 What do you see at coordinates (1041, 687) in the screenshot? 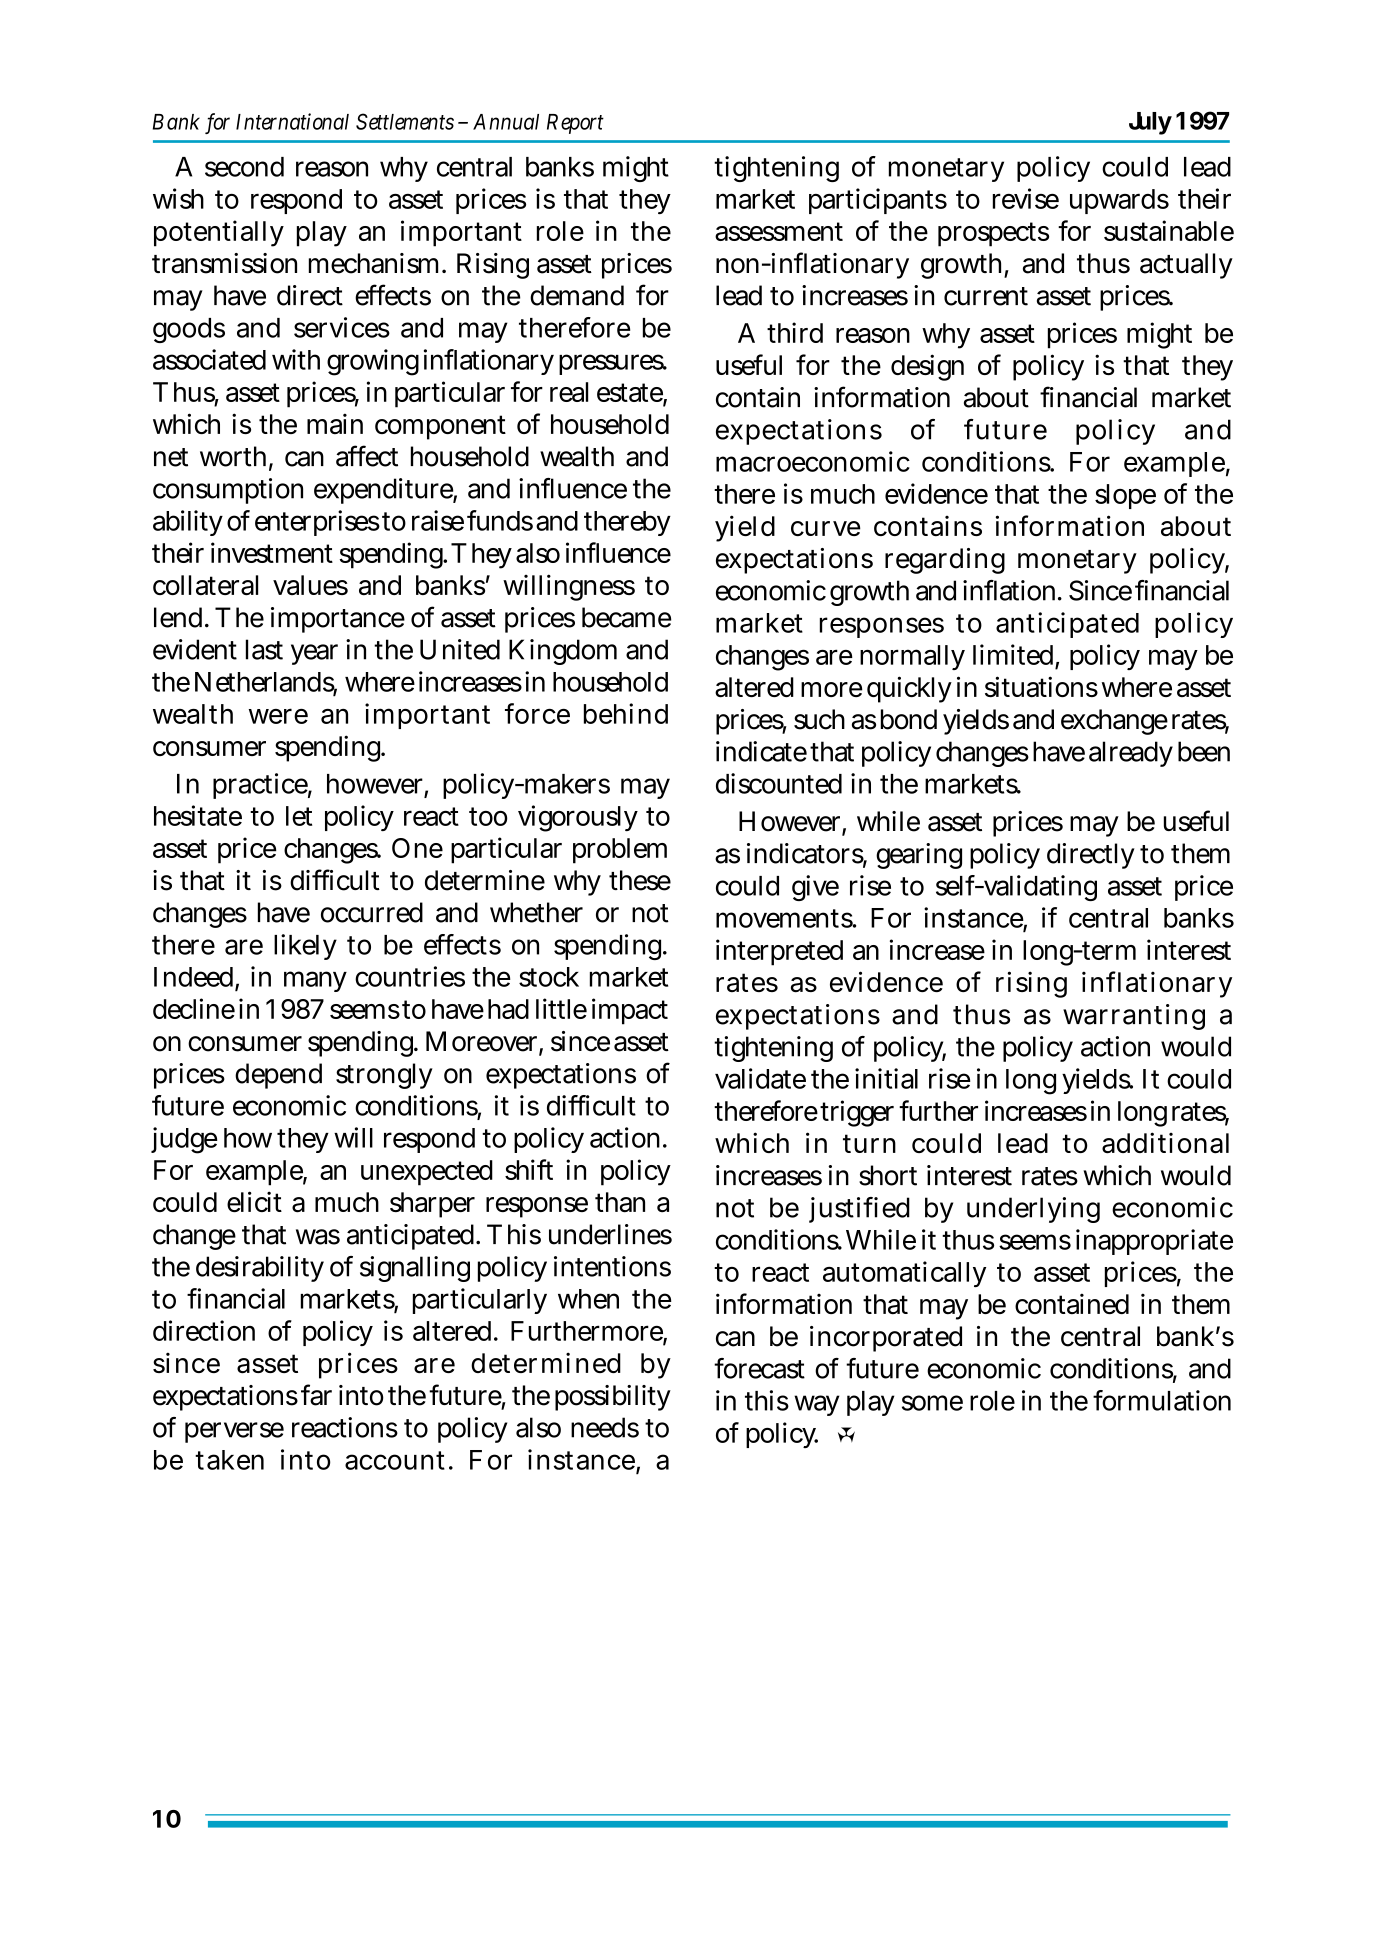
I see `situations` at bounding box center [1041, 687].
